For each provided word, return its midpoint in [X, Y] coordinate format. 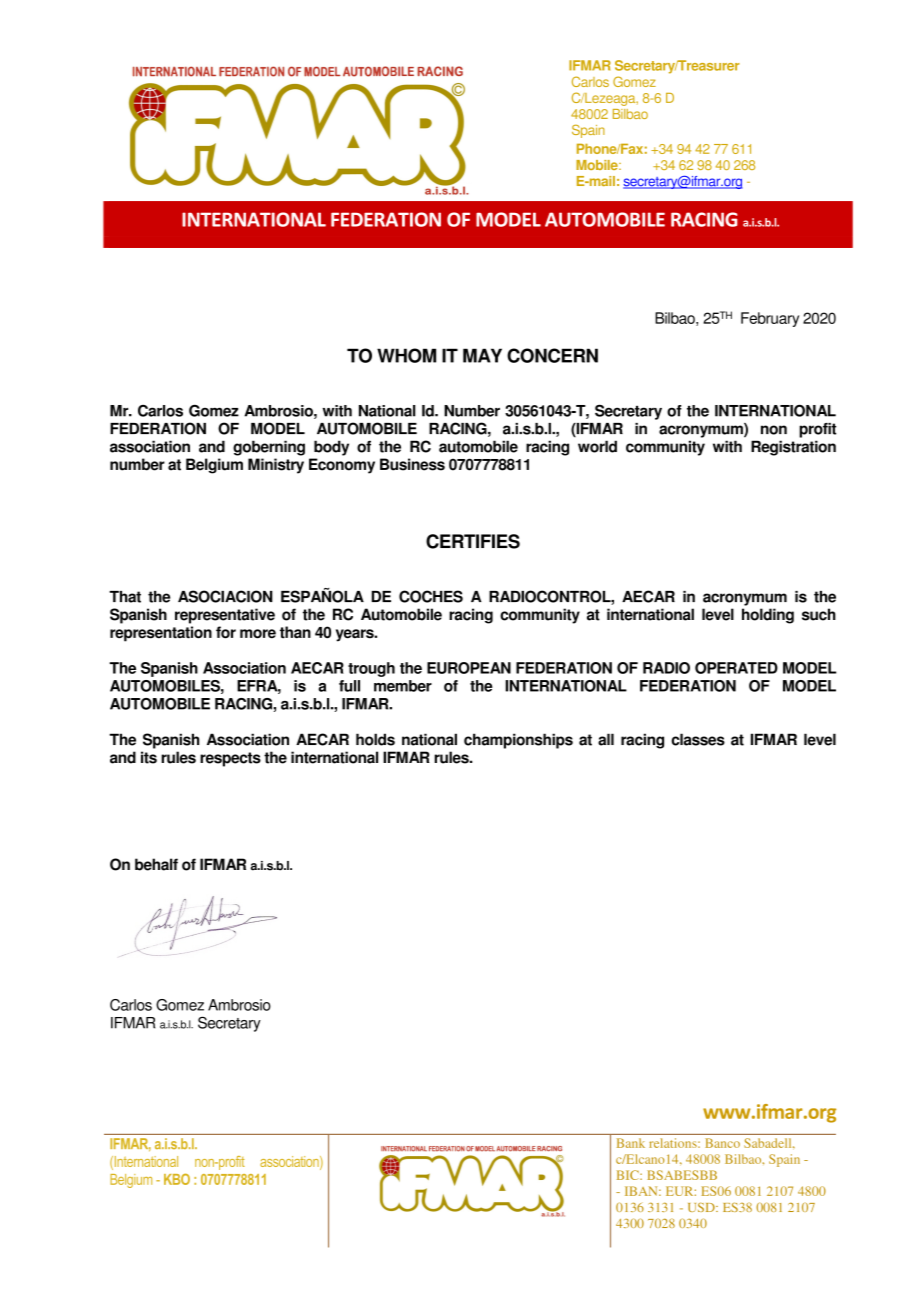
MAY [482, 355]
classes [698, 739]
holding [768, 616]
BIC [629, 1175]
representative [225, 616]
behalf [156, 864]
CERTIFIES [473, 541]
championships [518, 741]
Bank [631, 1143]
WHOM [406, 355]
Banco [722, 1143]
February [770, 319]
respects [230, 759]
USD [702, 1207]
